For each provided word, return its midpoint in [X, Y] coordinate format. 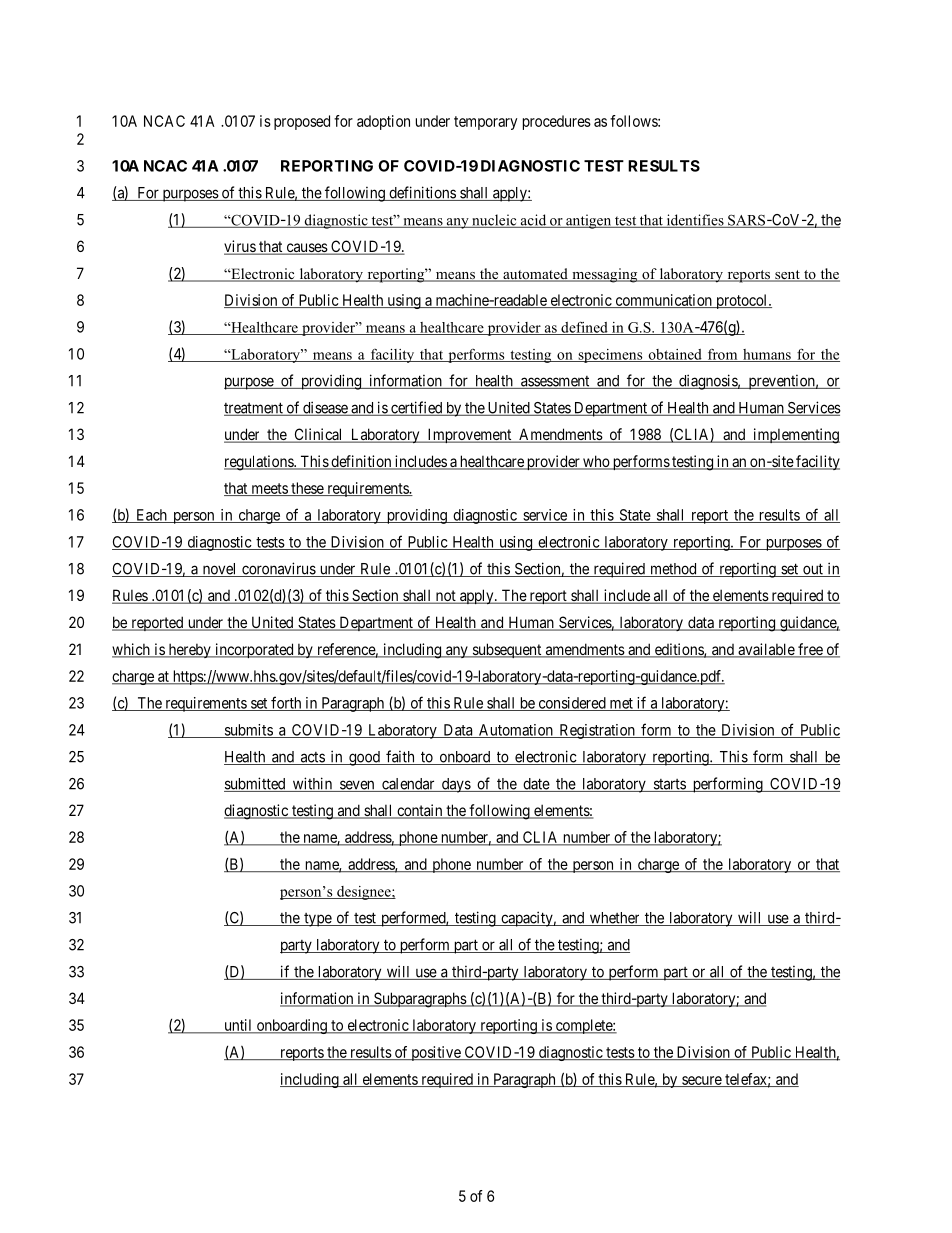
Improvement [469, 435]
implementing [795, 436]
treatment [254, 409]
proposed [302, 122]
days [455, 785]
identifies [695, 221]
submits [248, 731]
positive [436, 1053]
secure [701, 1081]
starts [669, 785]
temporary [485, 123]
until [238, 1026]
